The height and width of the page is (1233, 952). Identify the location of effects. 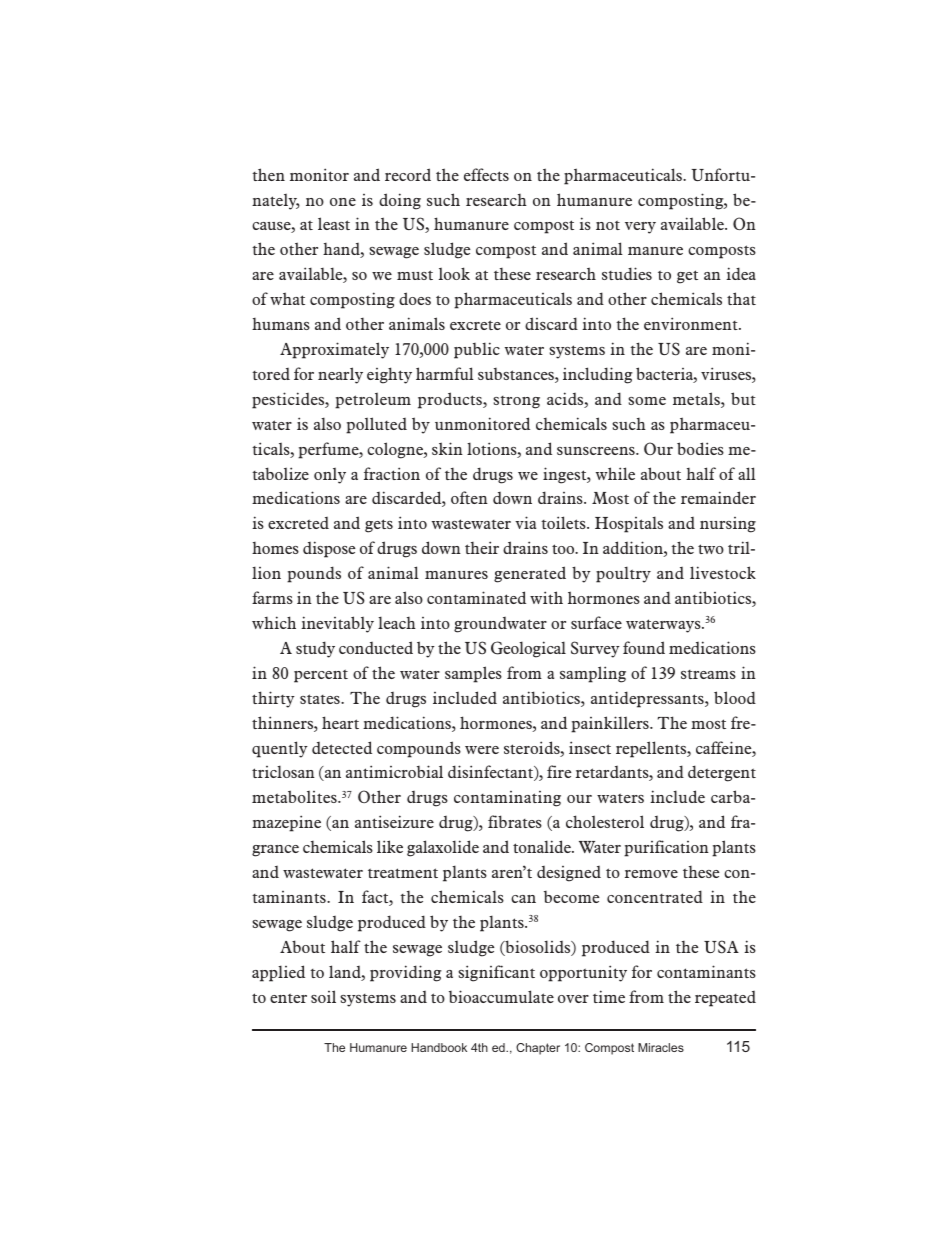
(486, 174).
